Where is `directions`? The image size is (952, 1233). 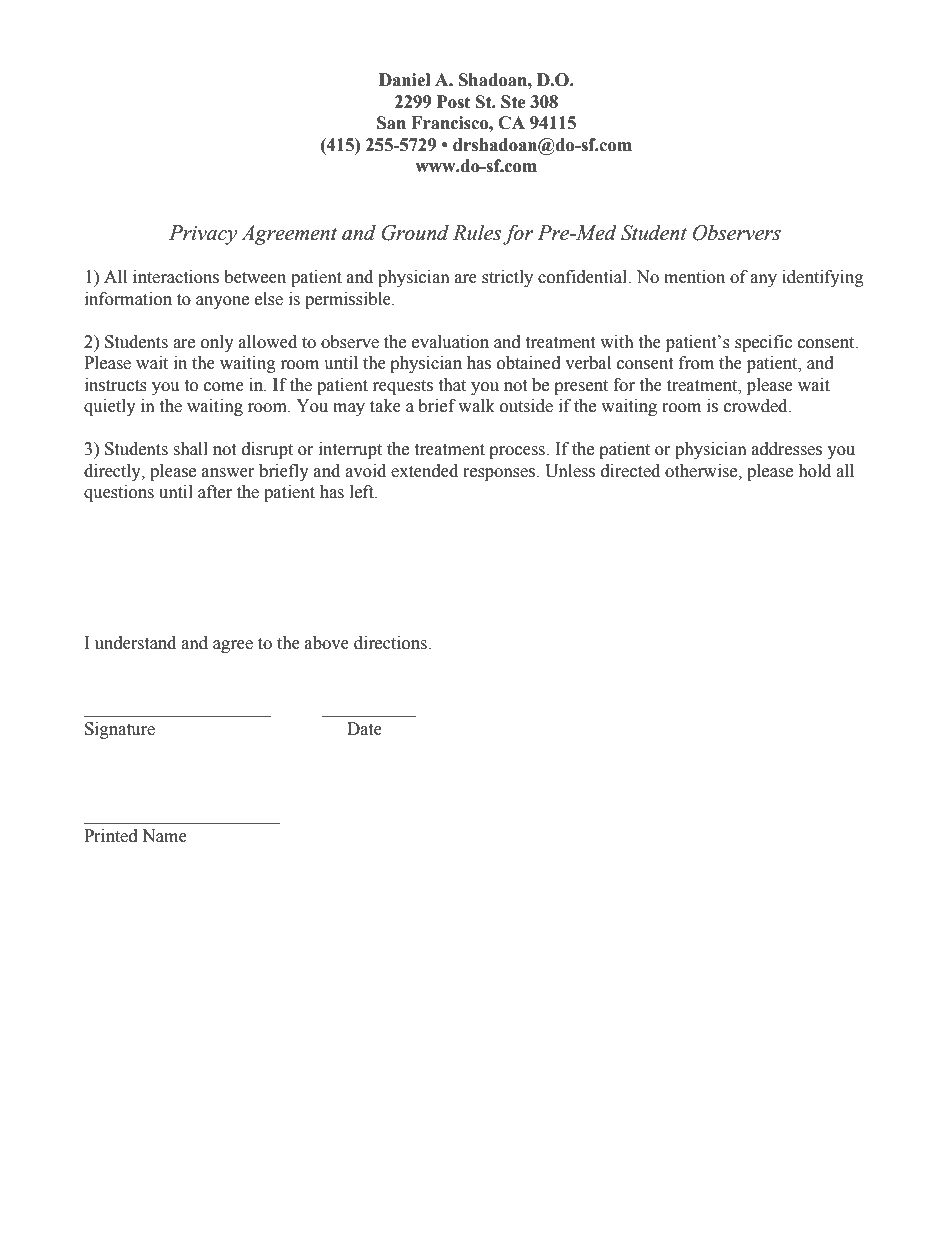
directions is located at coordinates (391, 643).
